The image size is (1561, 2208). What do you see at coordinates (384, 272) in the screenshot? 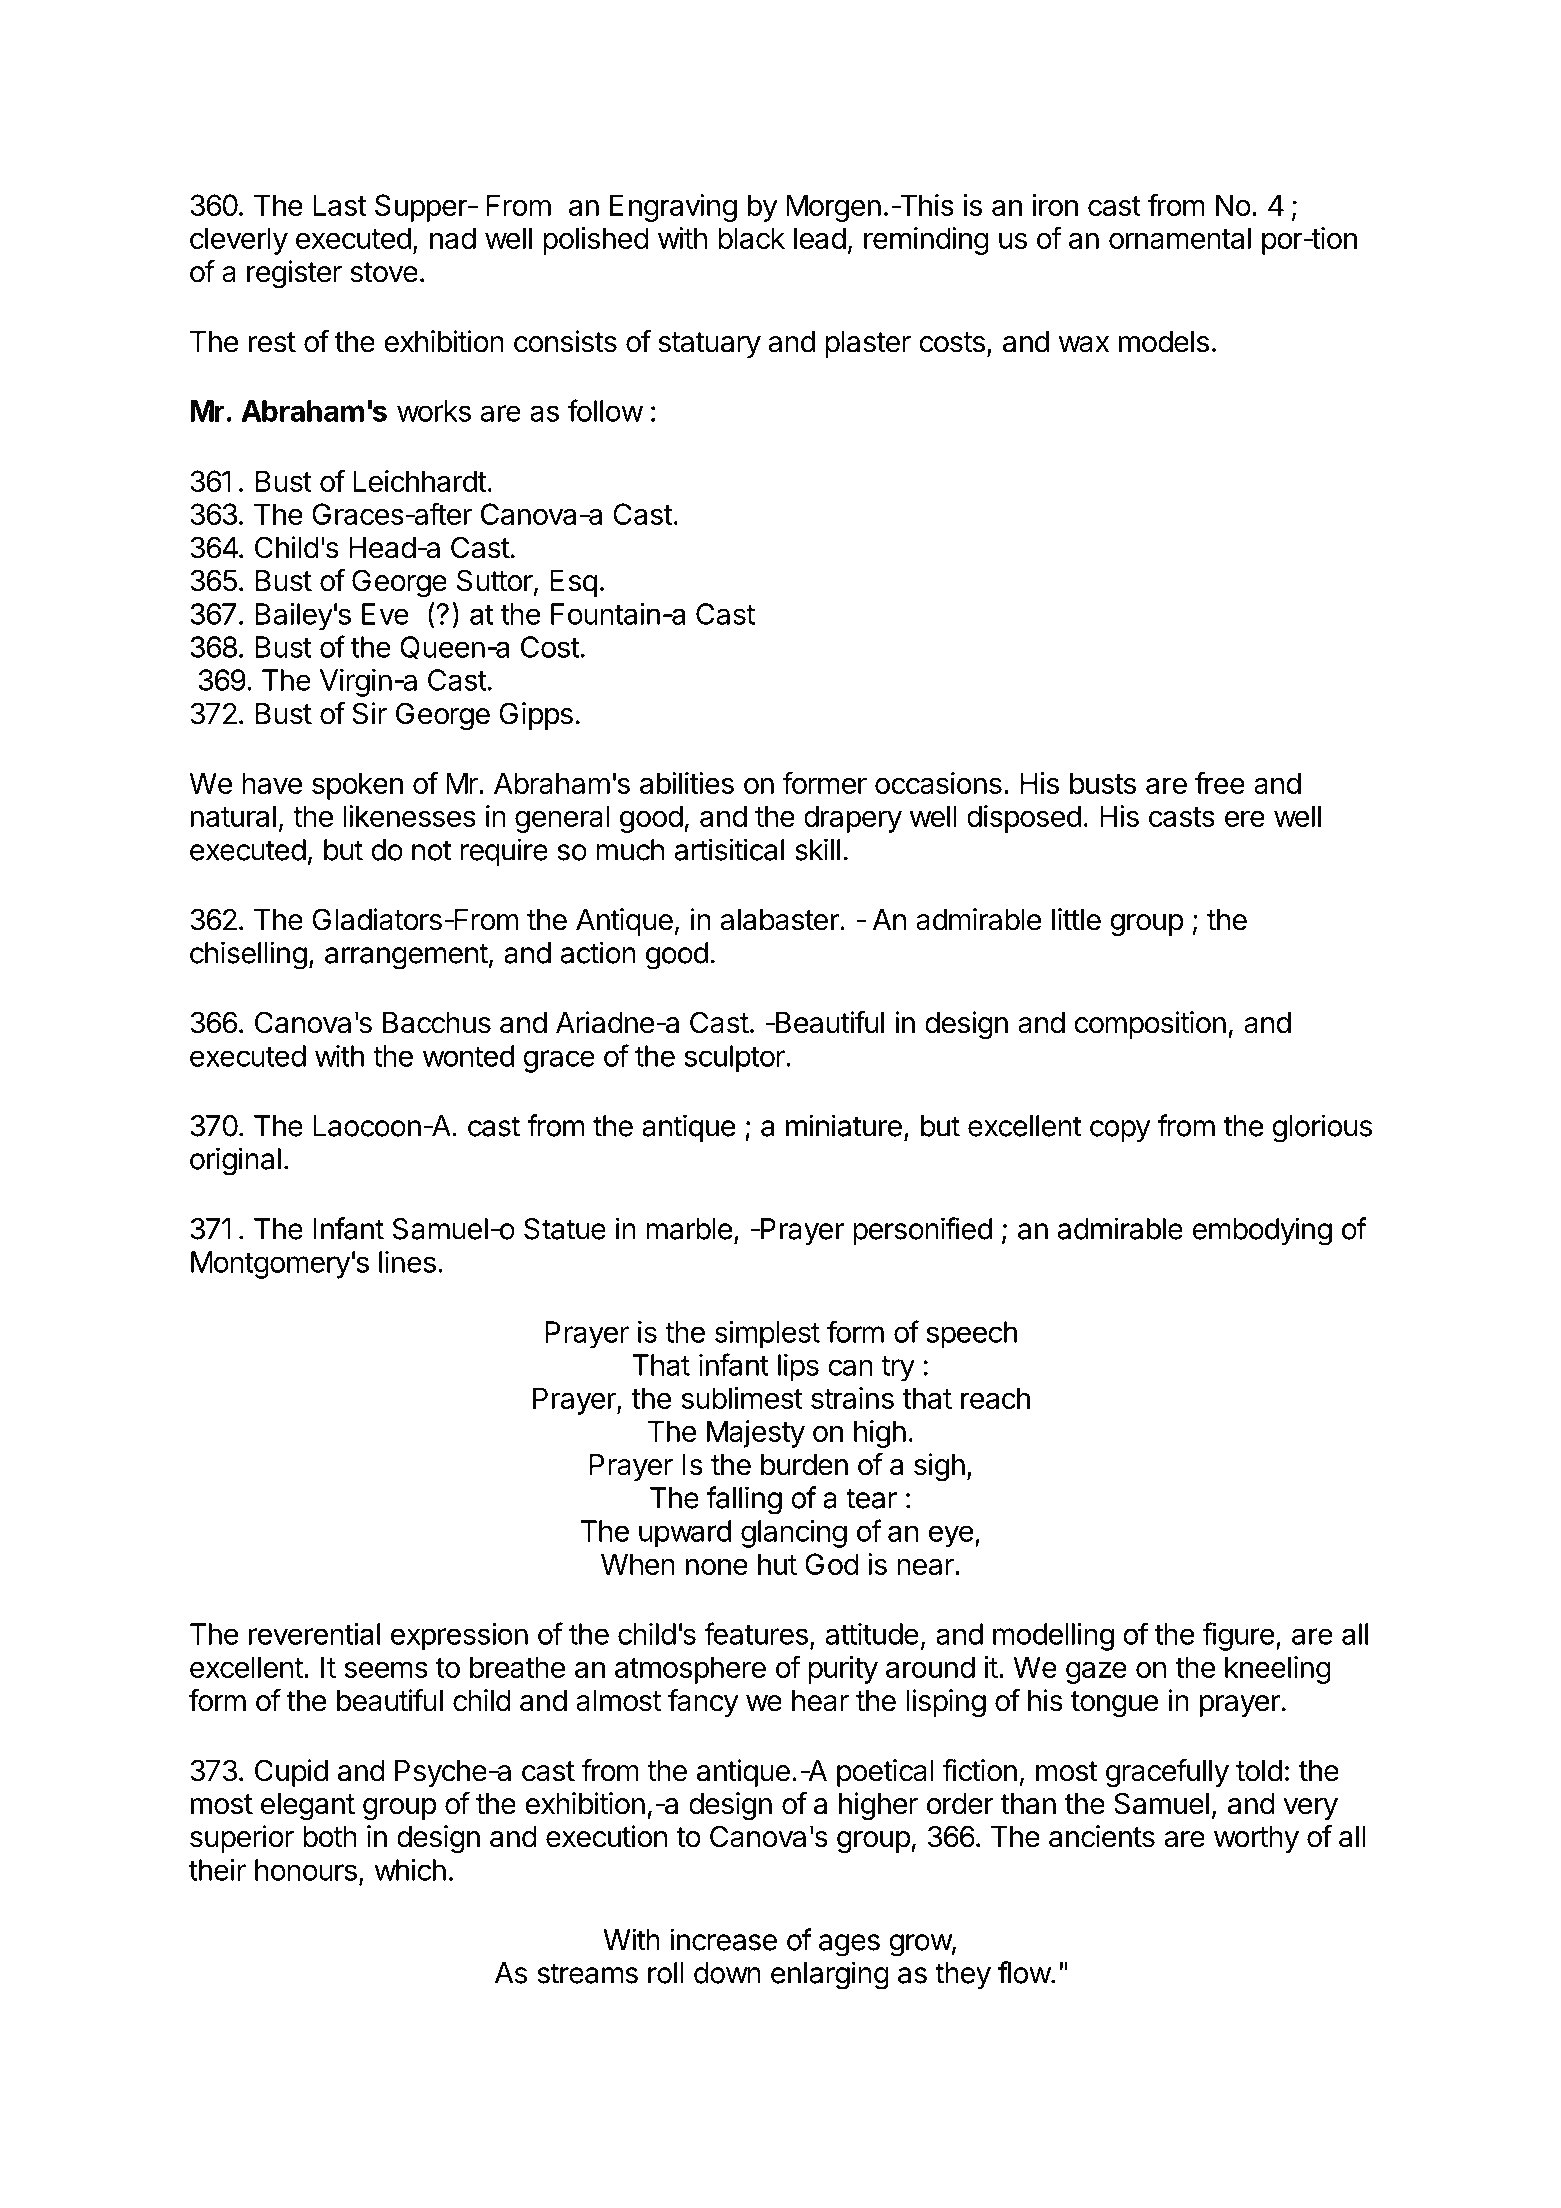
I see `stove` at bounding box center [384, 272].
